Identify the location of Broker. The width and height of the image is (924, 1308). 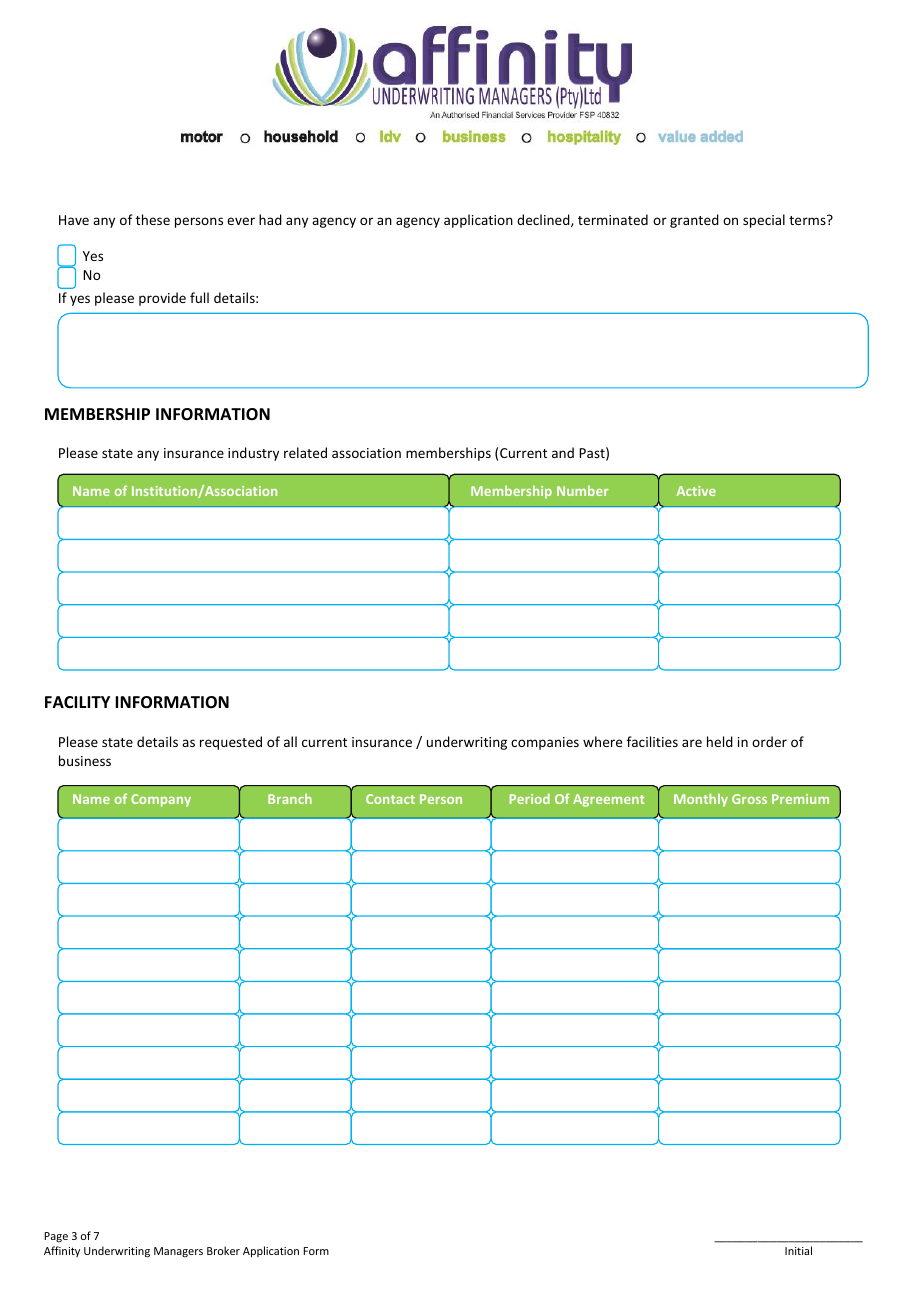
(223, 1250).
